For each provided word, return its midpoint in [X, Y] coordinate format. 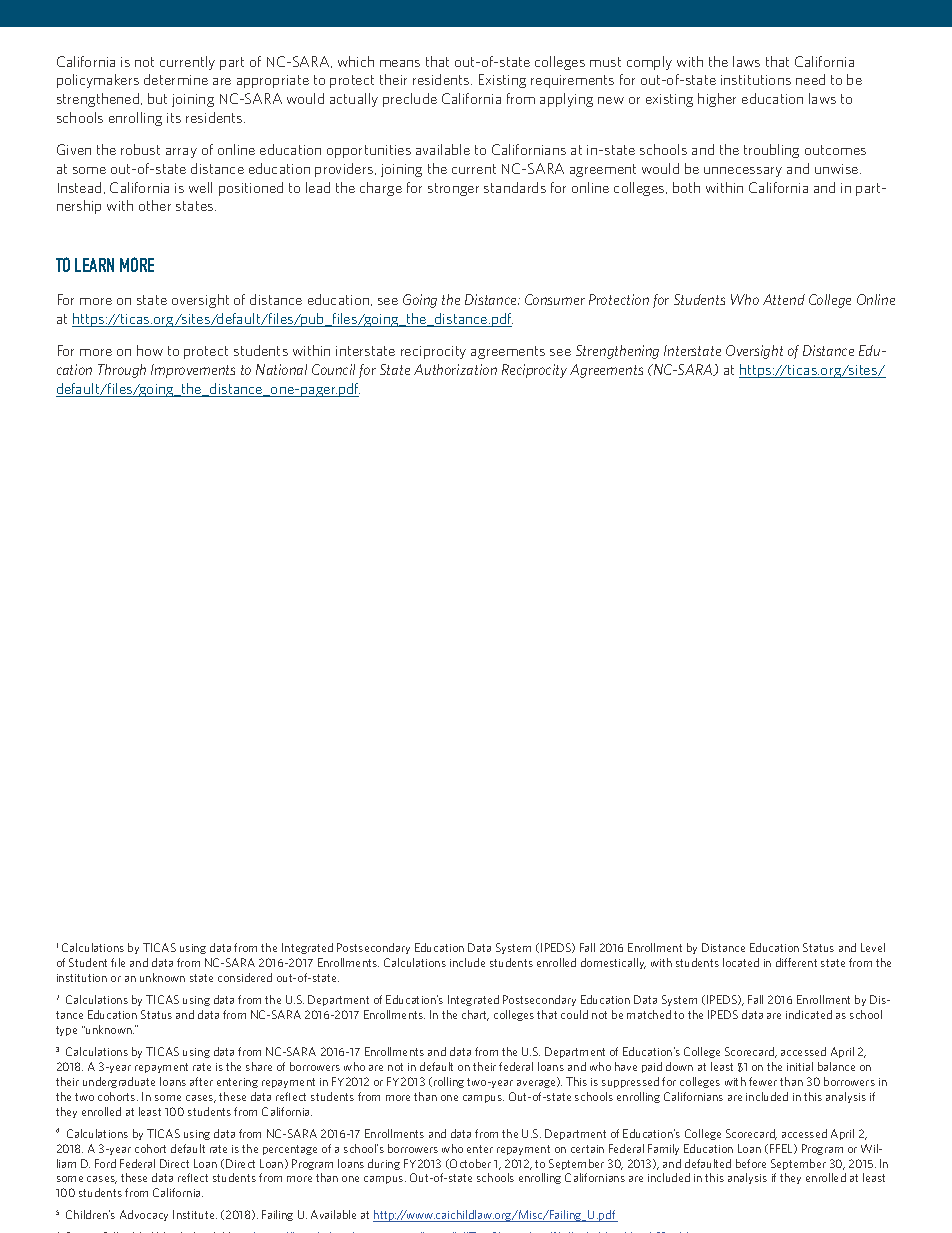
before [751, 1163]
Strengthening [617, 352]
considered [245, 977]
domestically [613, 963]
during [384, 1164]
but [157, 98]
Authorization [455, 369]
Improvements [193, 371]
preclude [410, 100]
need [810, 79]
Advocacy [144, 1215]
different [796, 962]
